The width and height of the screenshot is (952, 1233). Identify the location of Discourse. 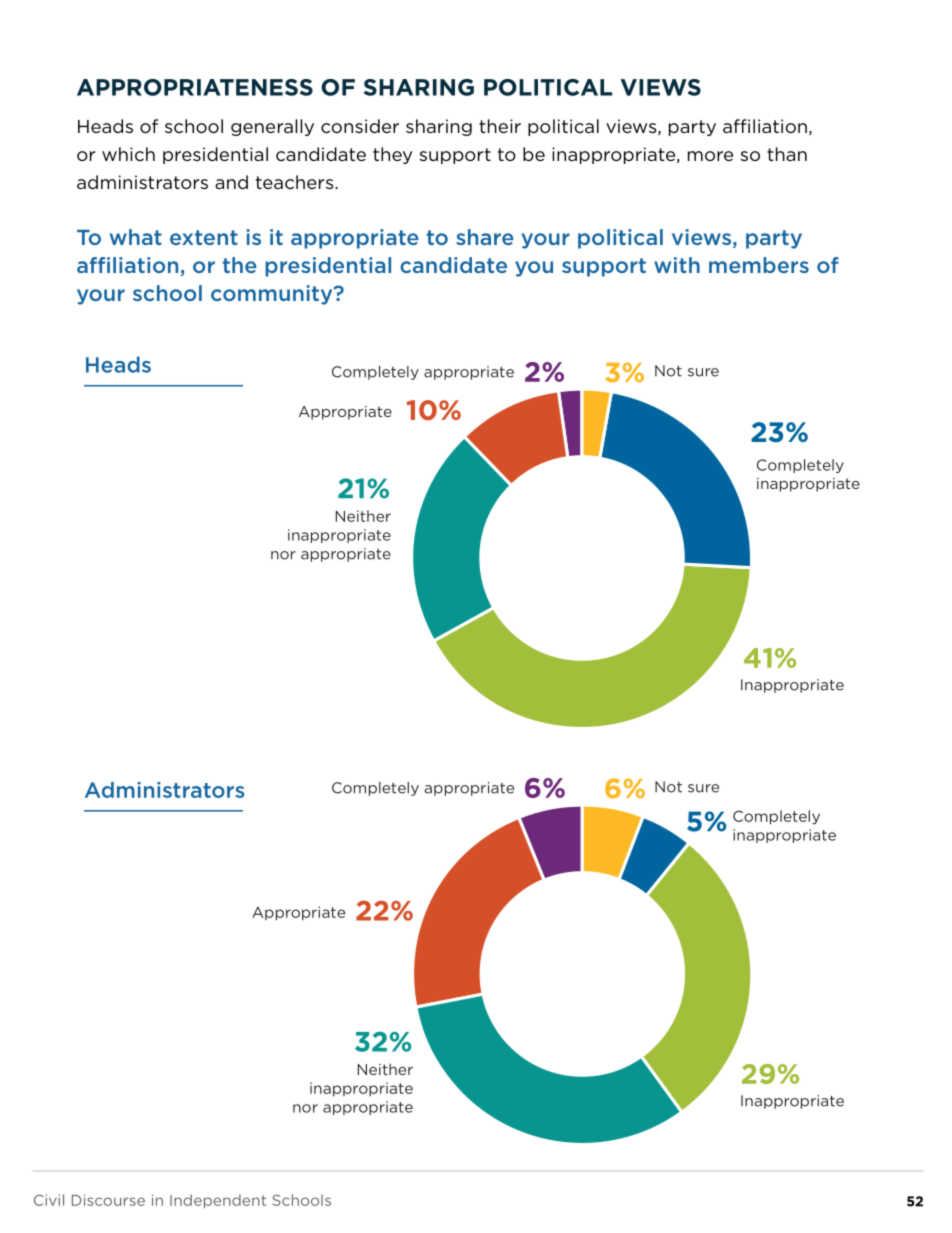
(108, 1200).
